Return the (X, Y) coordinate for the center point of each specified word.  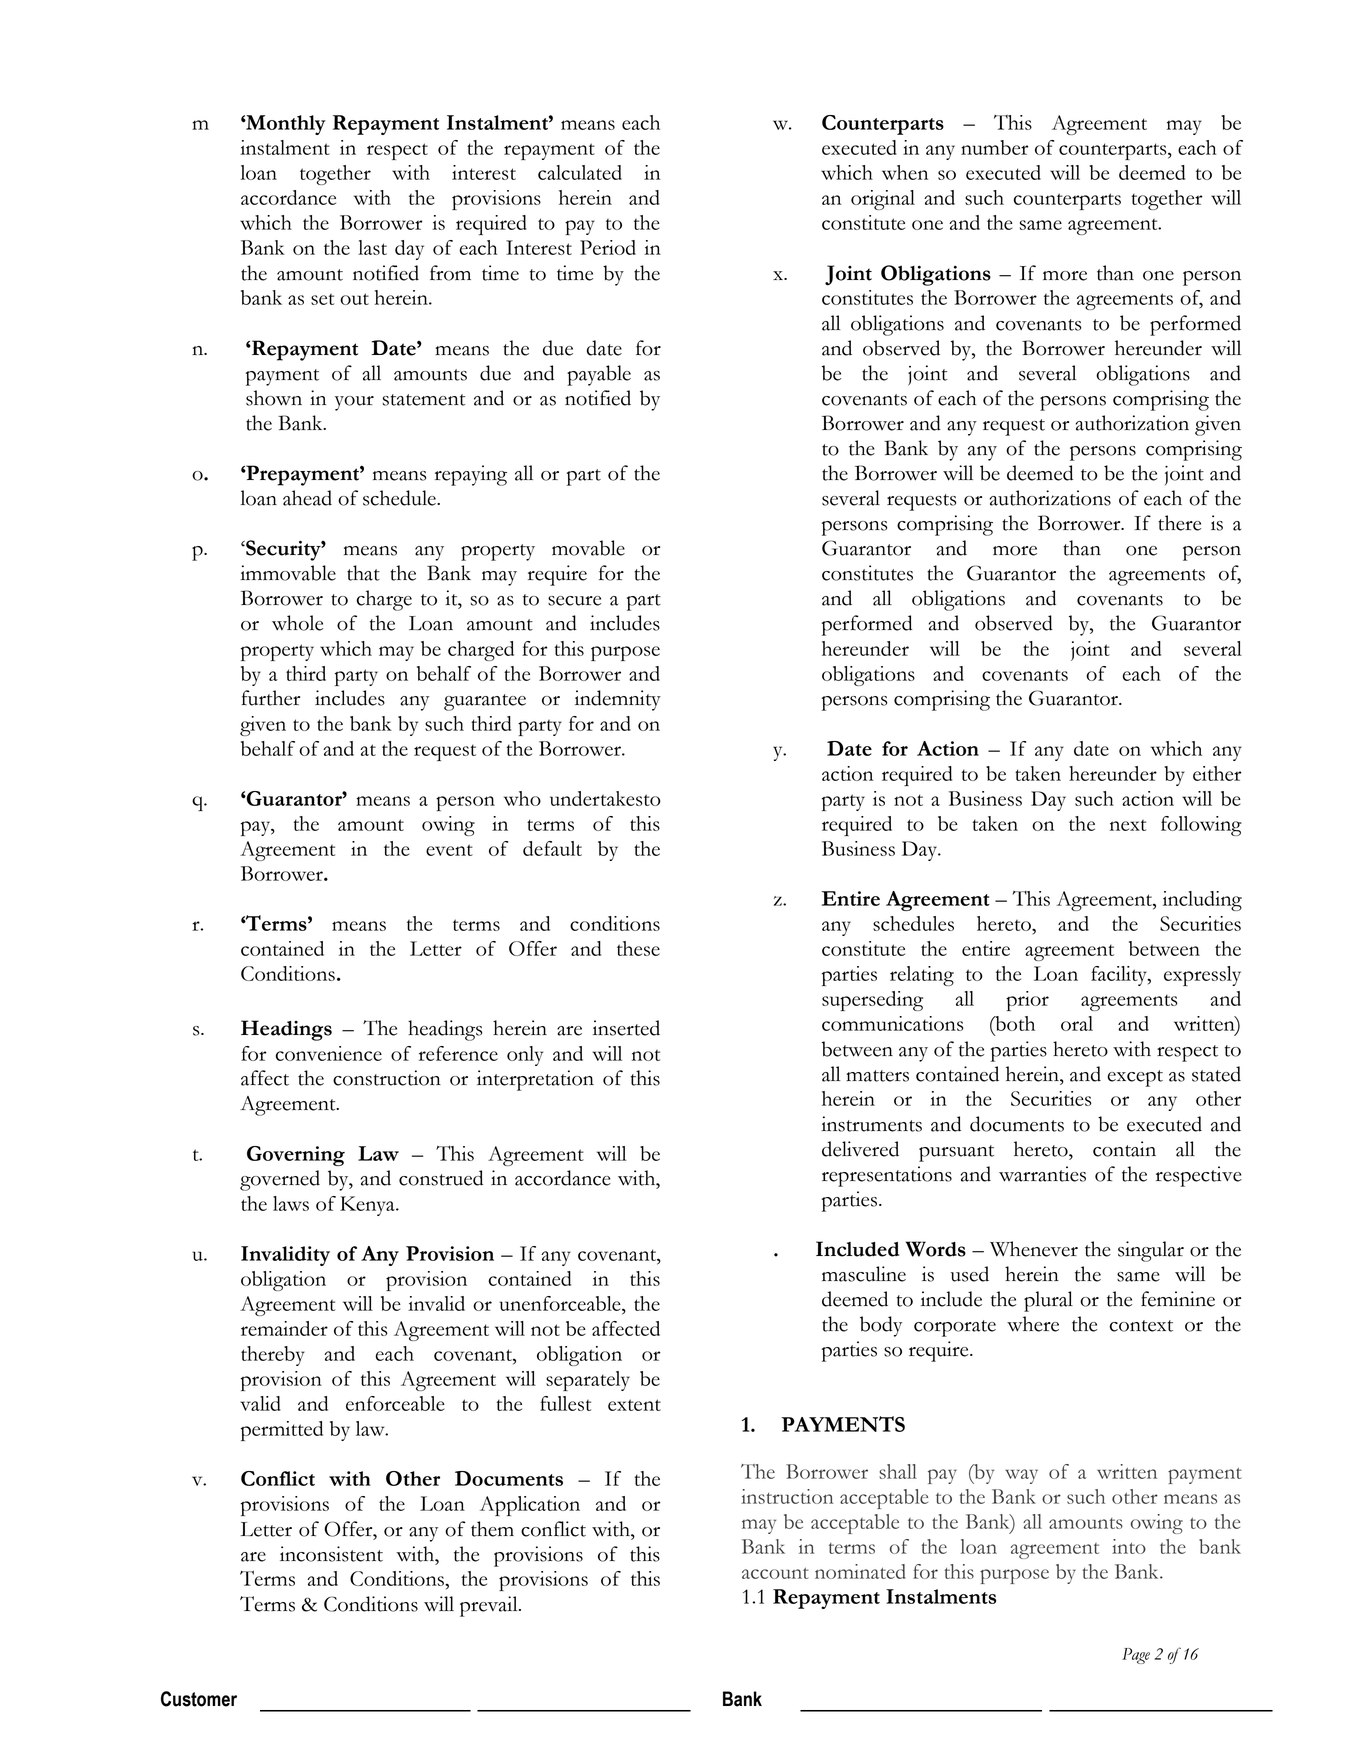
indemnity (618, 700)
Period (608, 247)
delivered (860, 1149)
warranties (1042, 1174)
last (372, 247)
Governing (296, 1156)
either (1217, 773)
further (270, 698)
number (995, 147)
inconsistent (331, 1554)
